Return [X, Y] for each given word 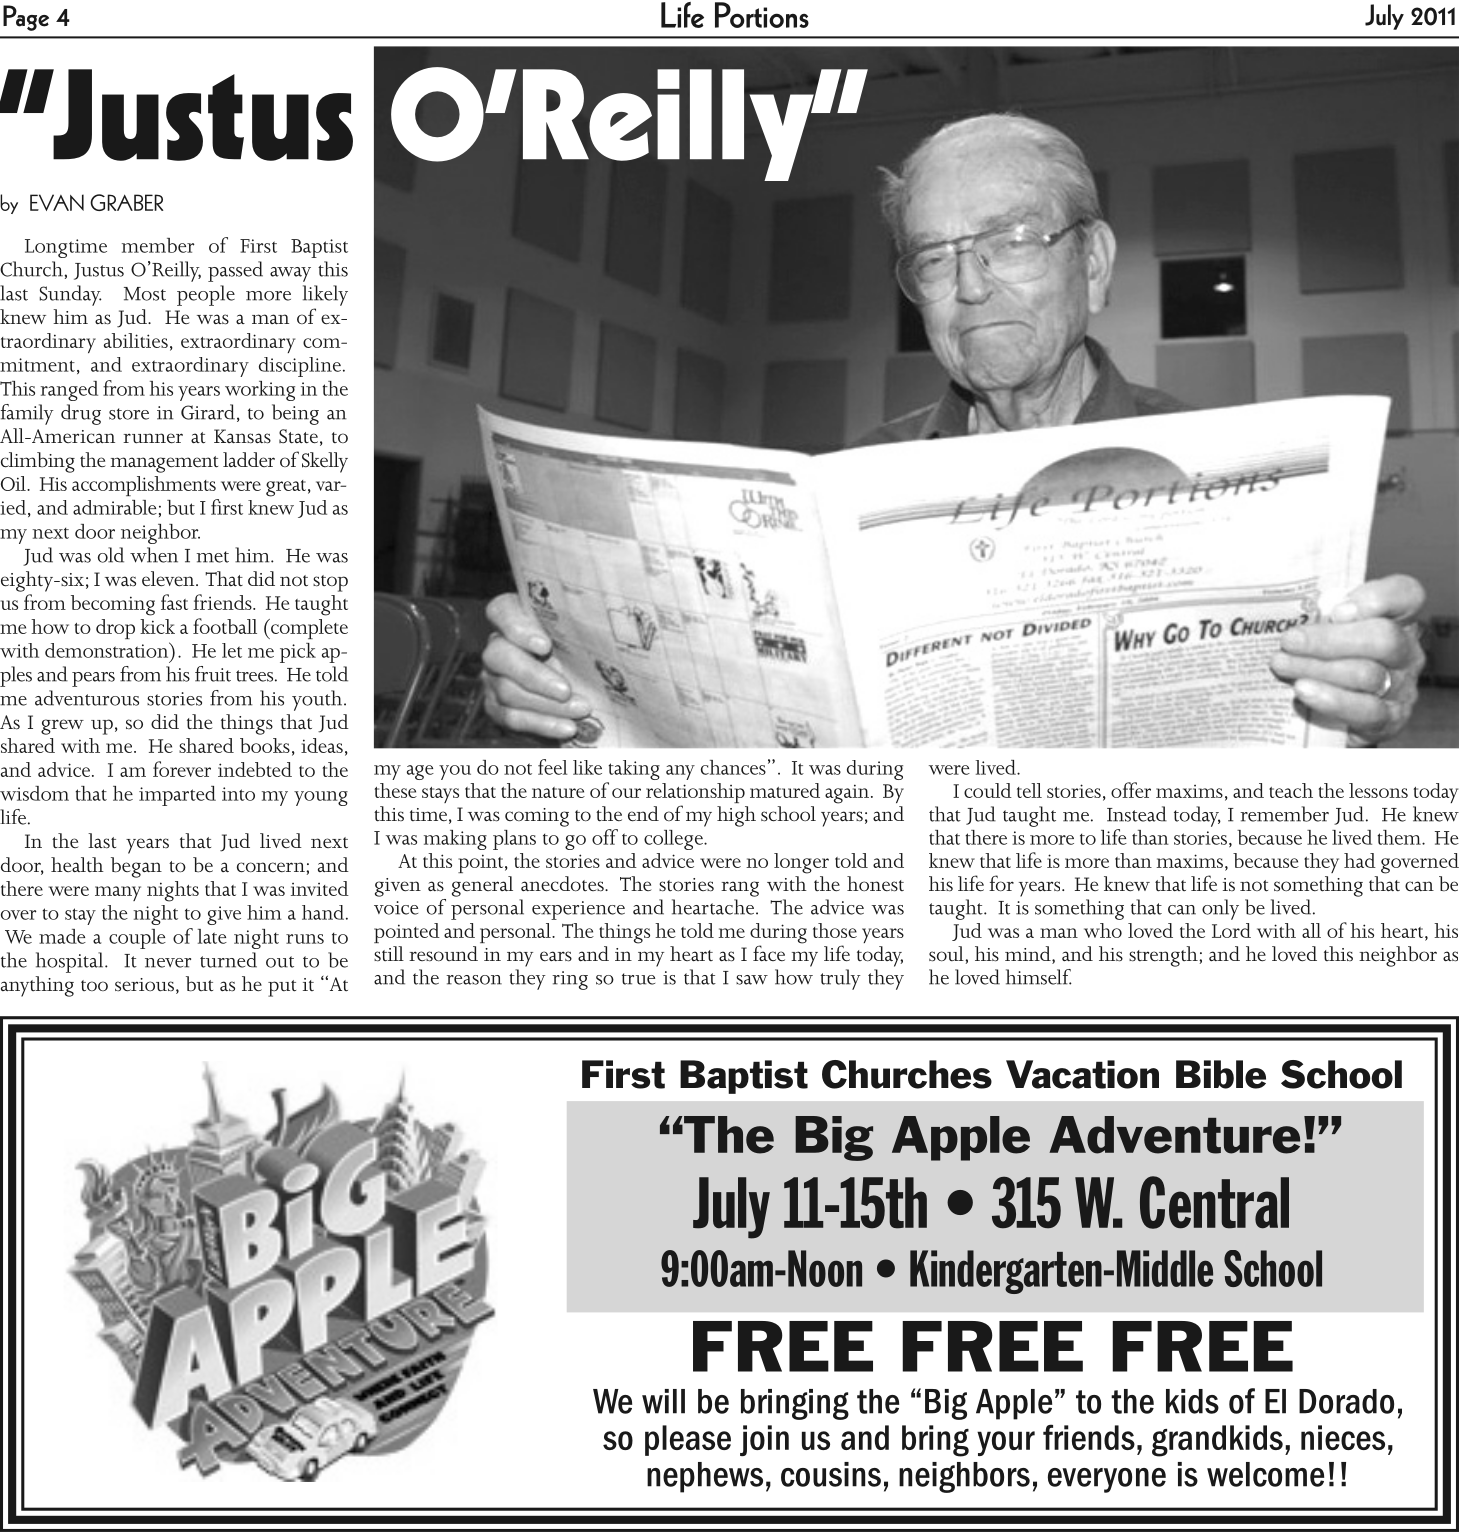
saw [752, 980]
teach [1291, 790]
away [290, 274]
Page [26, 18]
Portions [762, 15]
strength [1164, 956]
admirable [115, 507]
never [168, 963]
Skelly [325, 462]
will [663, 1401]
